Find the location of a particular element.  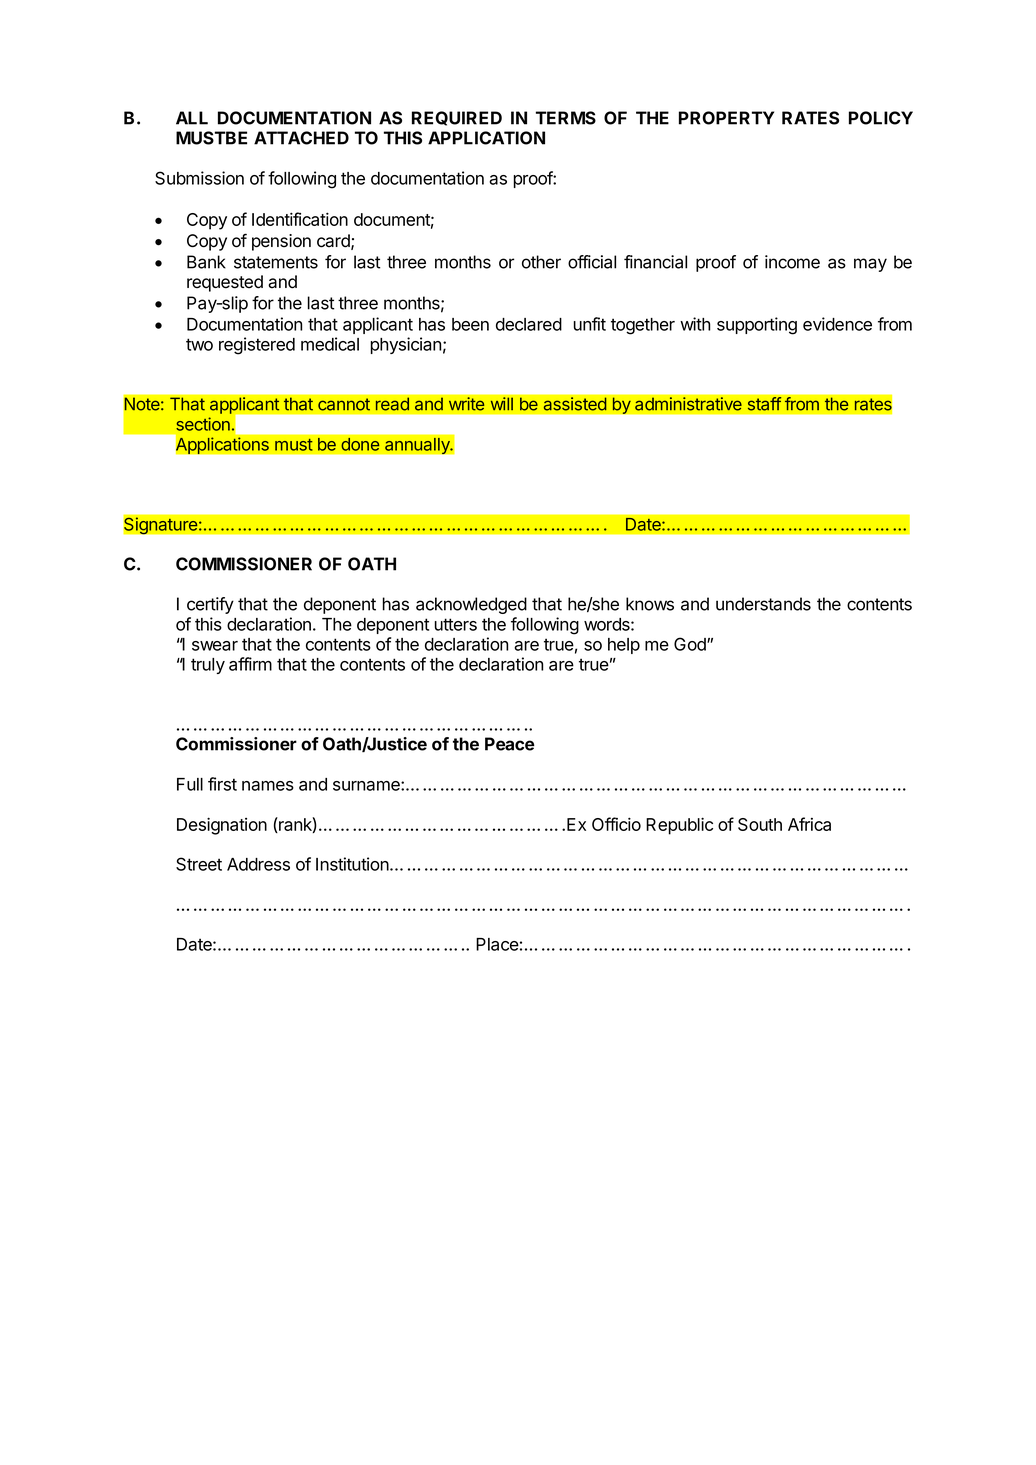

PROPERTY is located at coordinates (726, 118).
